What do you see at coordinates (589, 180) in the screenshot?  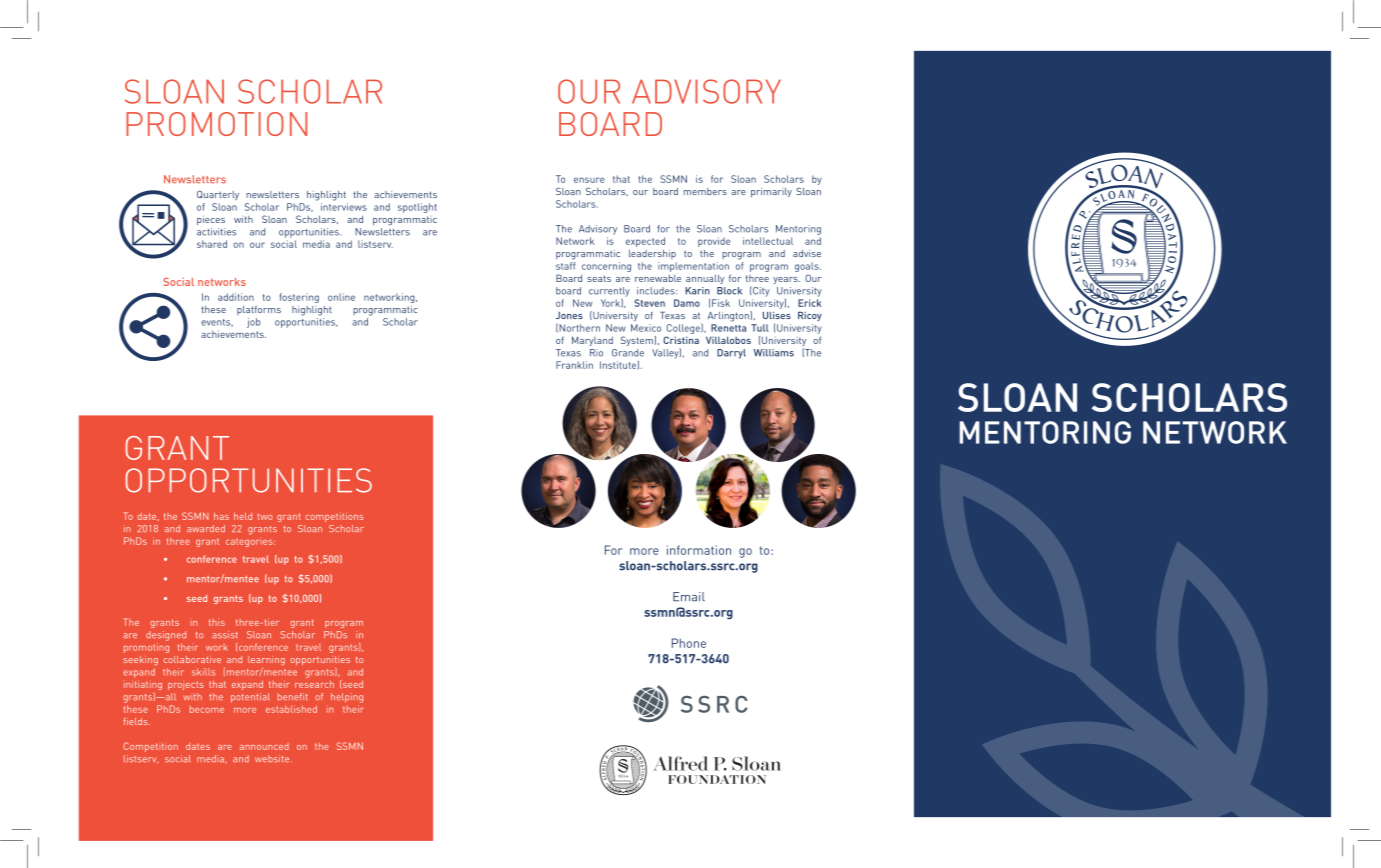 I see `ensure` at bounding box center [589, 180].
